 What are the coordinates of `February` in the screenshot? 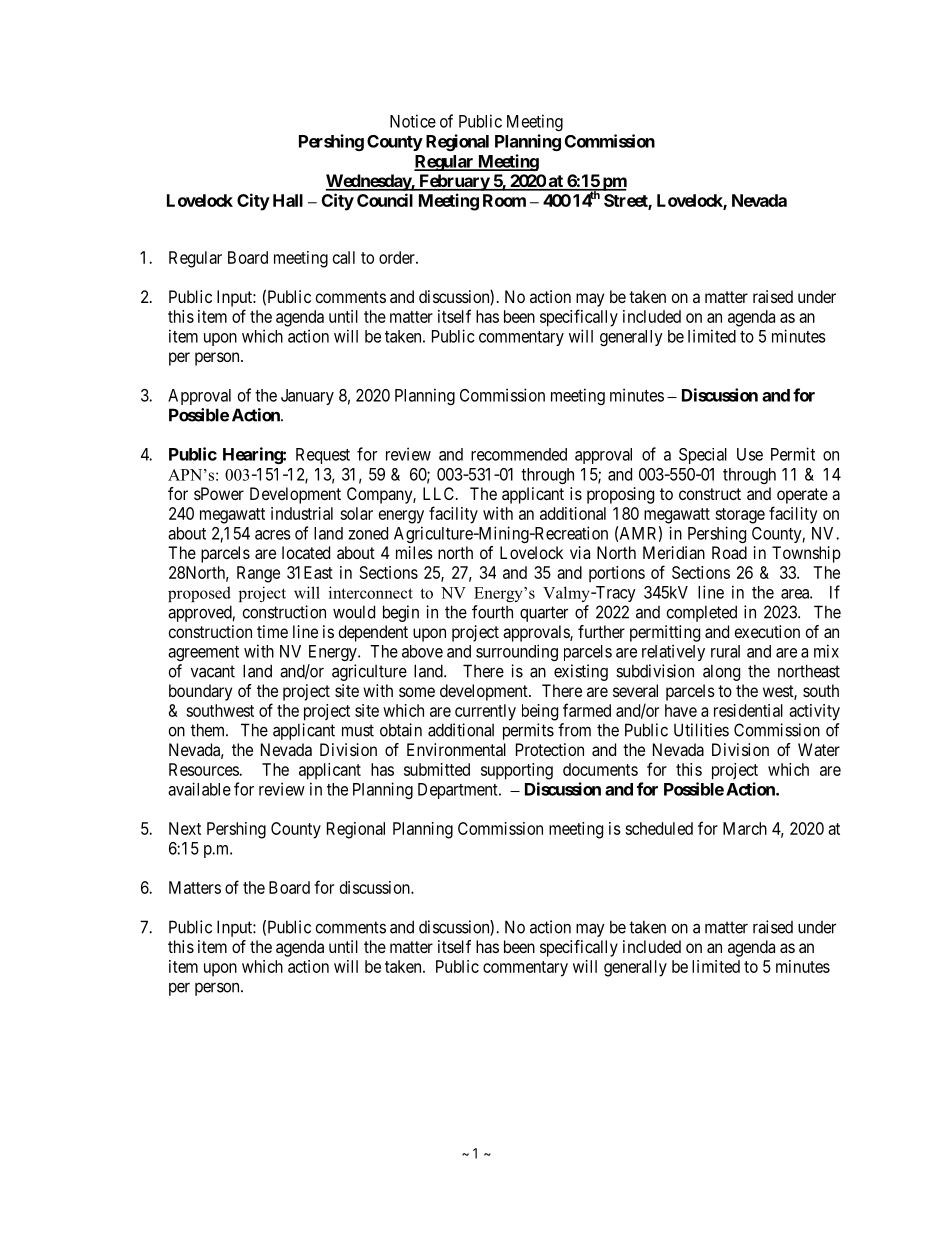 It's located at (454, 182).
